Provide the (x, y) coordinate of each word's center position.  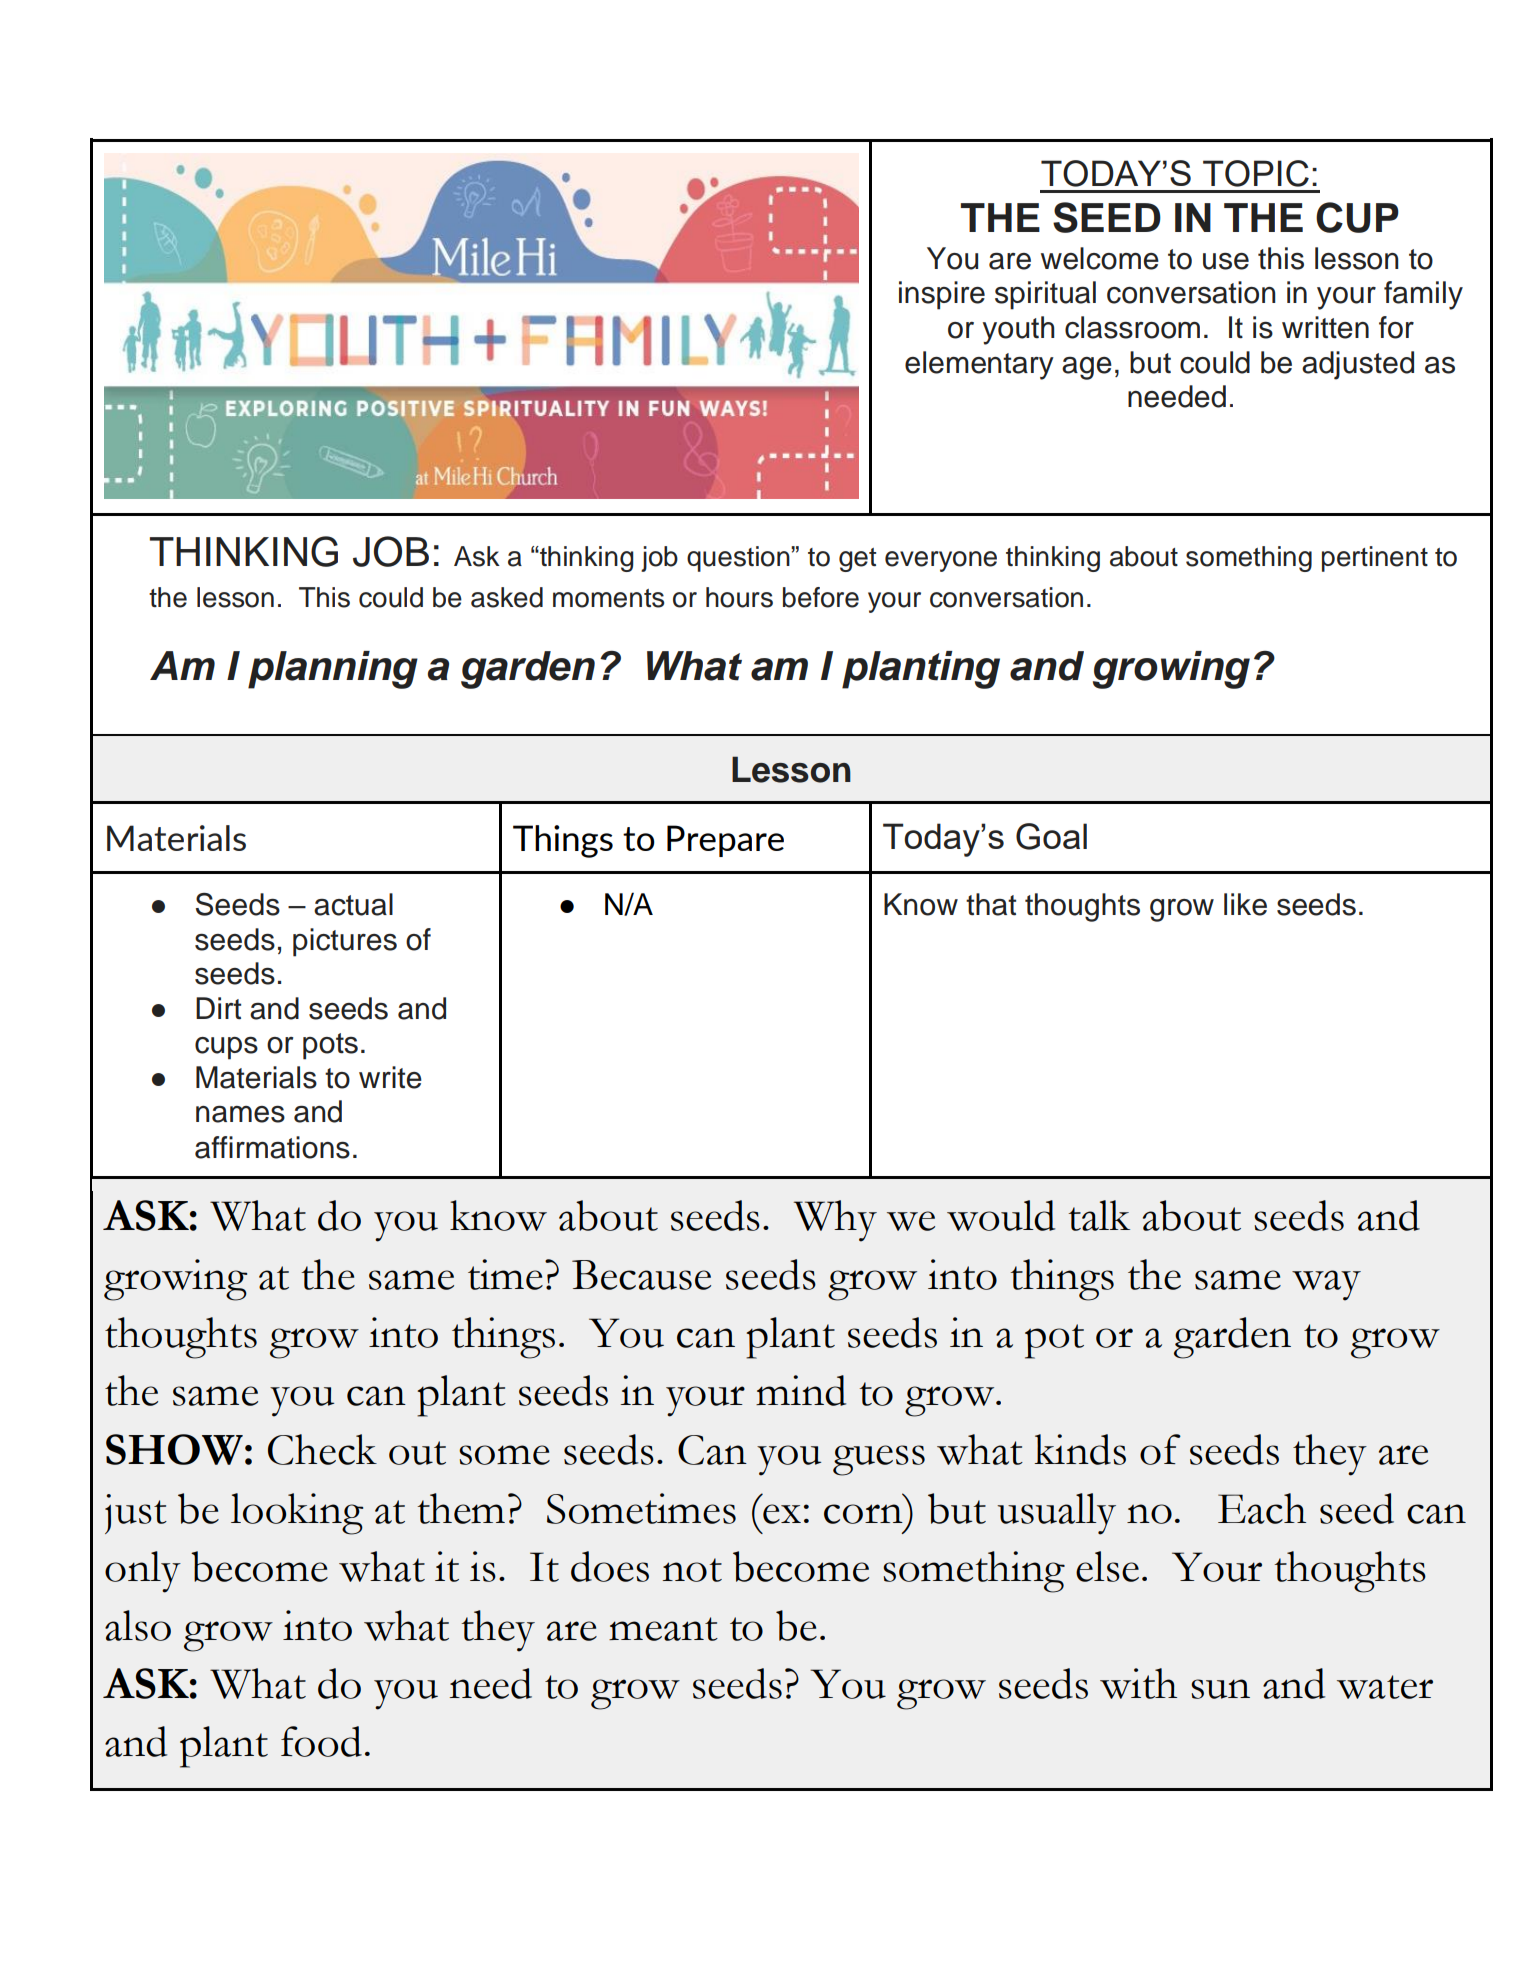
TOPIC (1256, 173)
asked (507, 597)
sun (1220, 1689)
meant (663, 1629)
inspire (942, 295)
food (321, 1741)
